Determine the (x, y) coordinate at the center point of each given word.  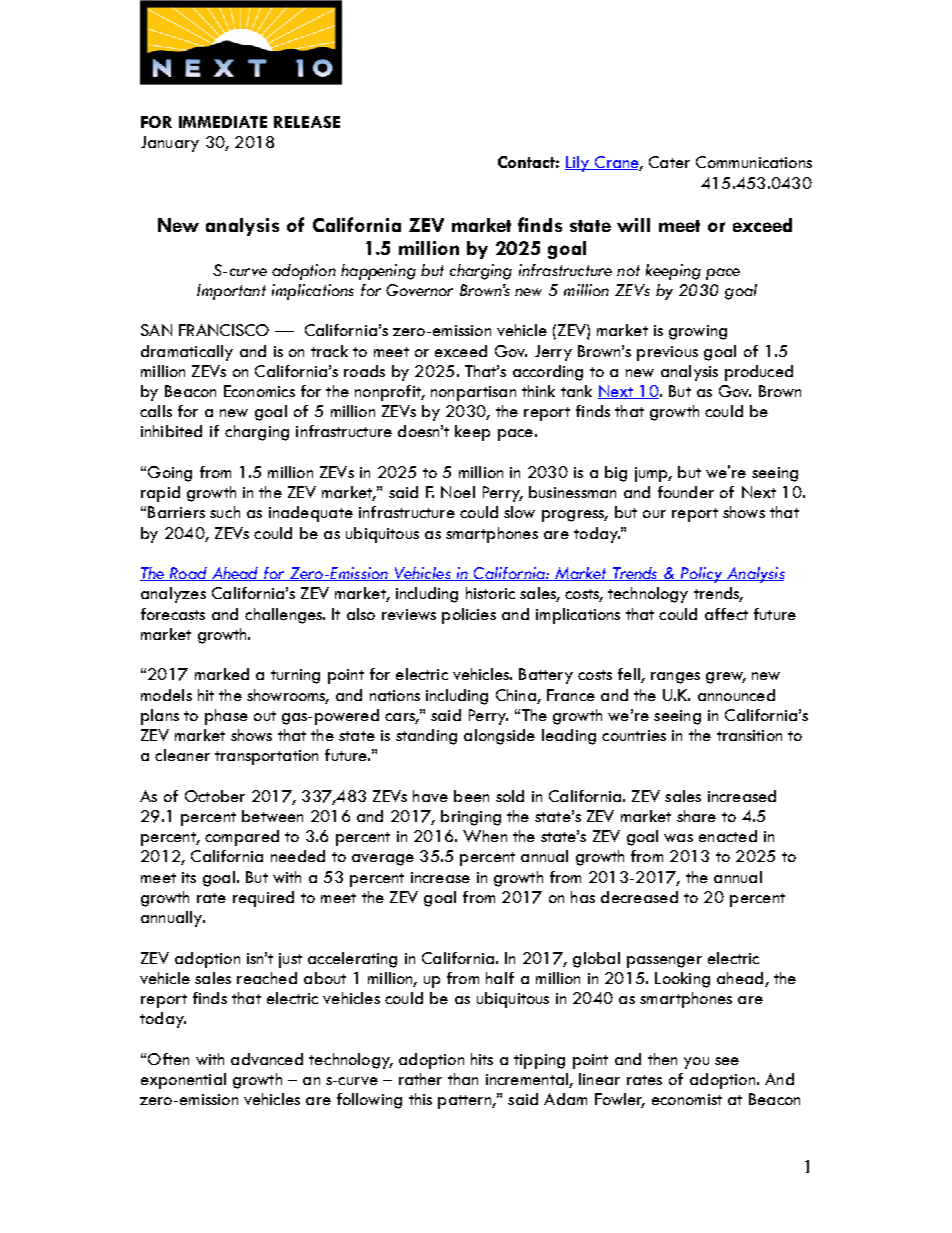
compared (242, 838)
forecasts (173, 614)
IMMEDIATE (223, 122)
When (485, 836)
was (678, 838)
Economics (259, 391)
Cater (669, 162)
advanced (267, 1059)
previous (667, 353)
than (463, 1079)
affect (726, 614)
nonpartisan (473, 393)
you (696, 1063)
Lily (578, 164)
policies (469, 616)
